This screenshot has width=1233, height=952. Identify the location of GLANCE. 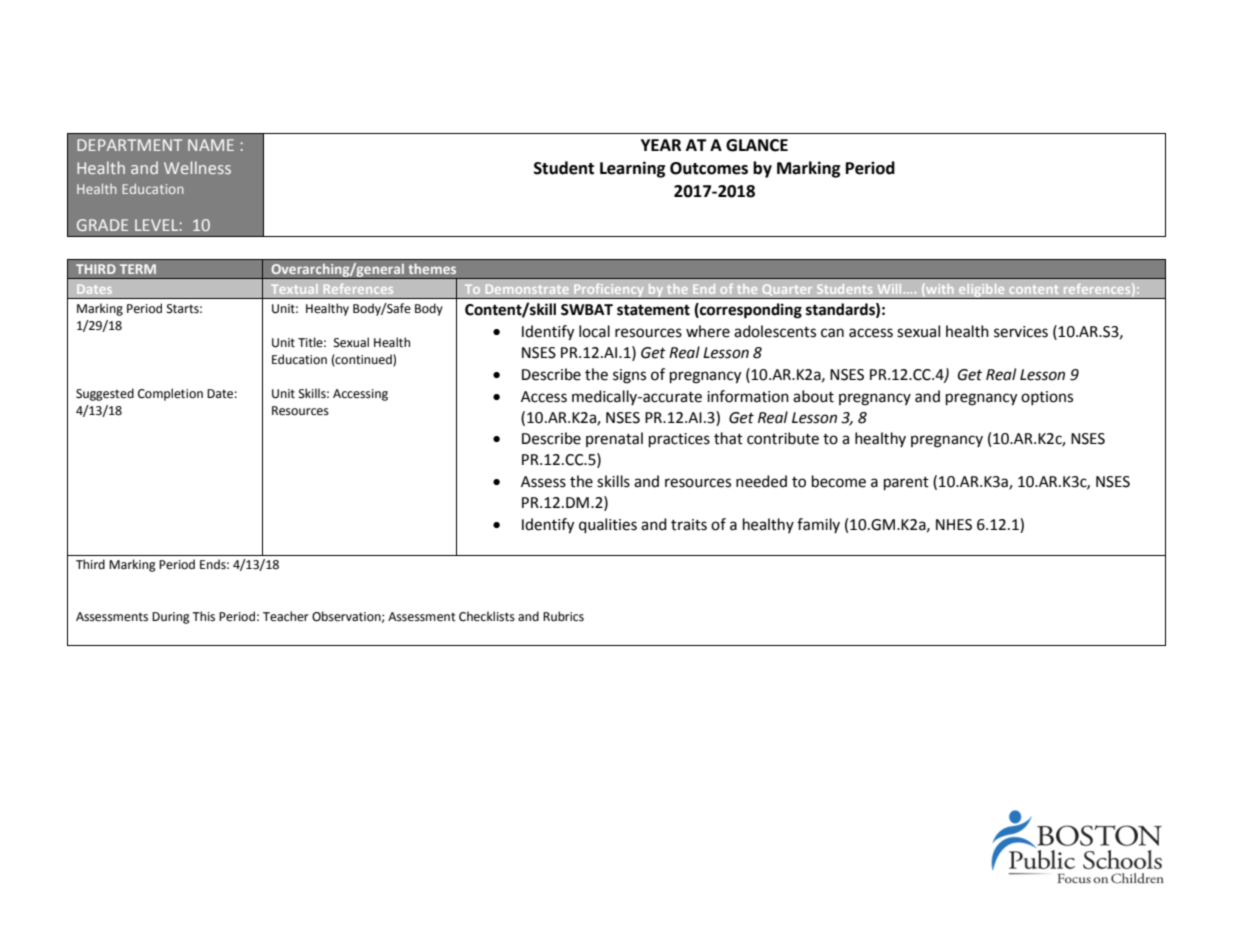
(757, 145).
